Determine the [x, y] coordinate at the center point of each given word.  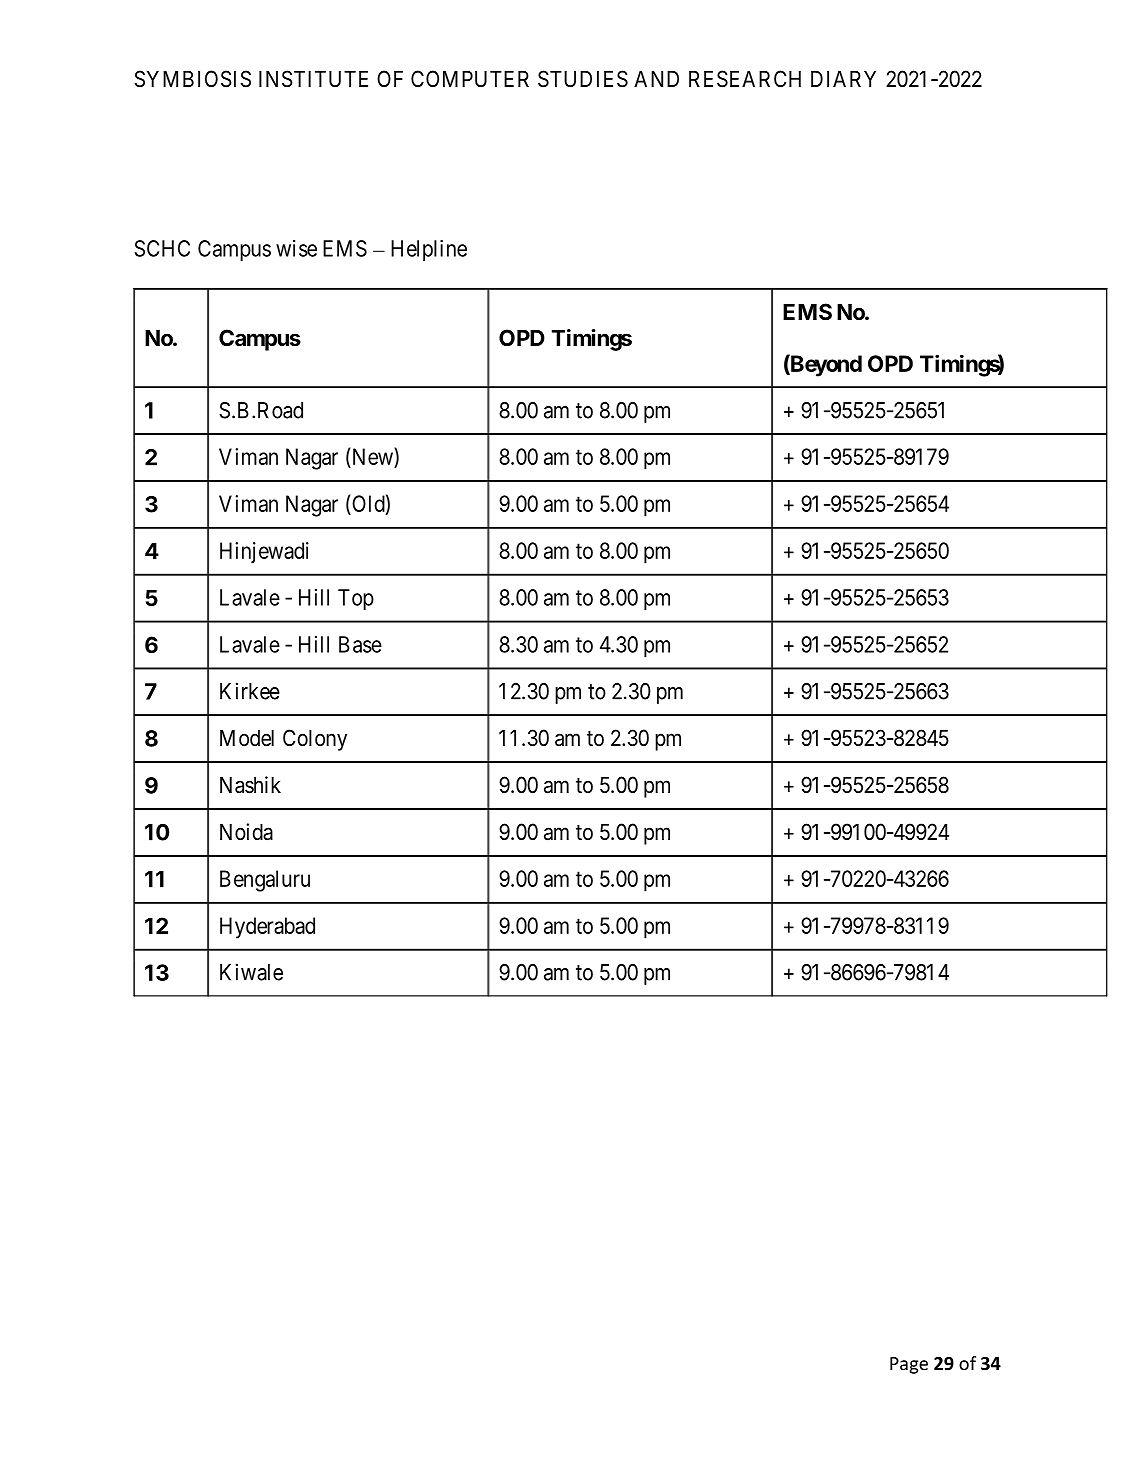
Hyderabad [267, 928]
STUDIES [583, 79]
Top [356, 599]
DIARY [843, 79]
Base [360, 644]
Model [247, 738]
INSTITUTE [313, 79]
